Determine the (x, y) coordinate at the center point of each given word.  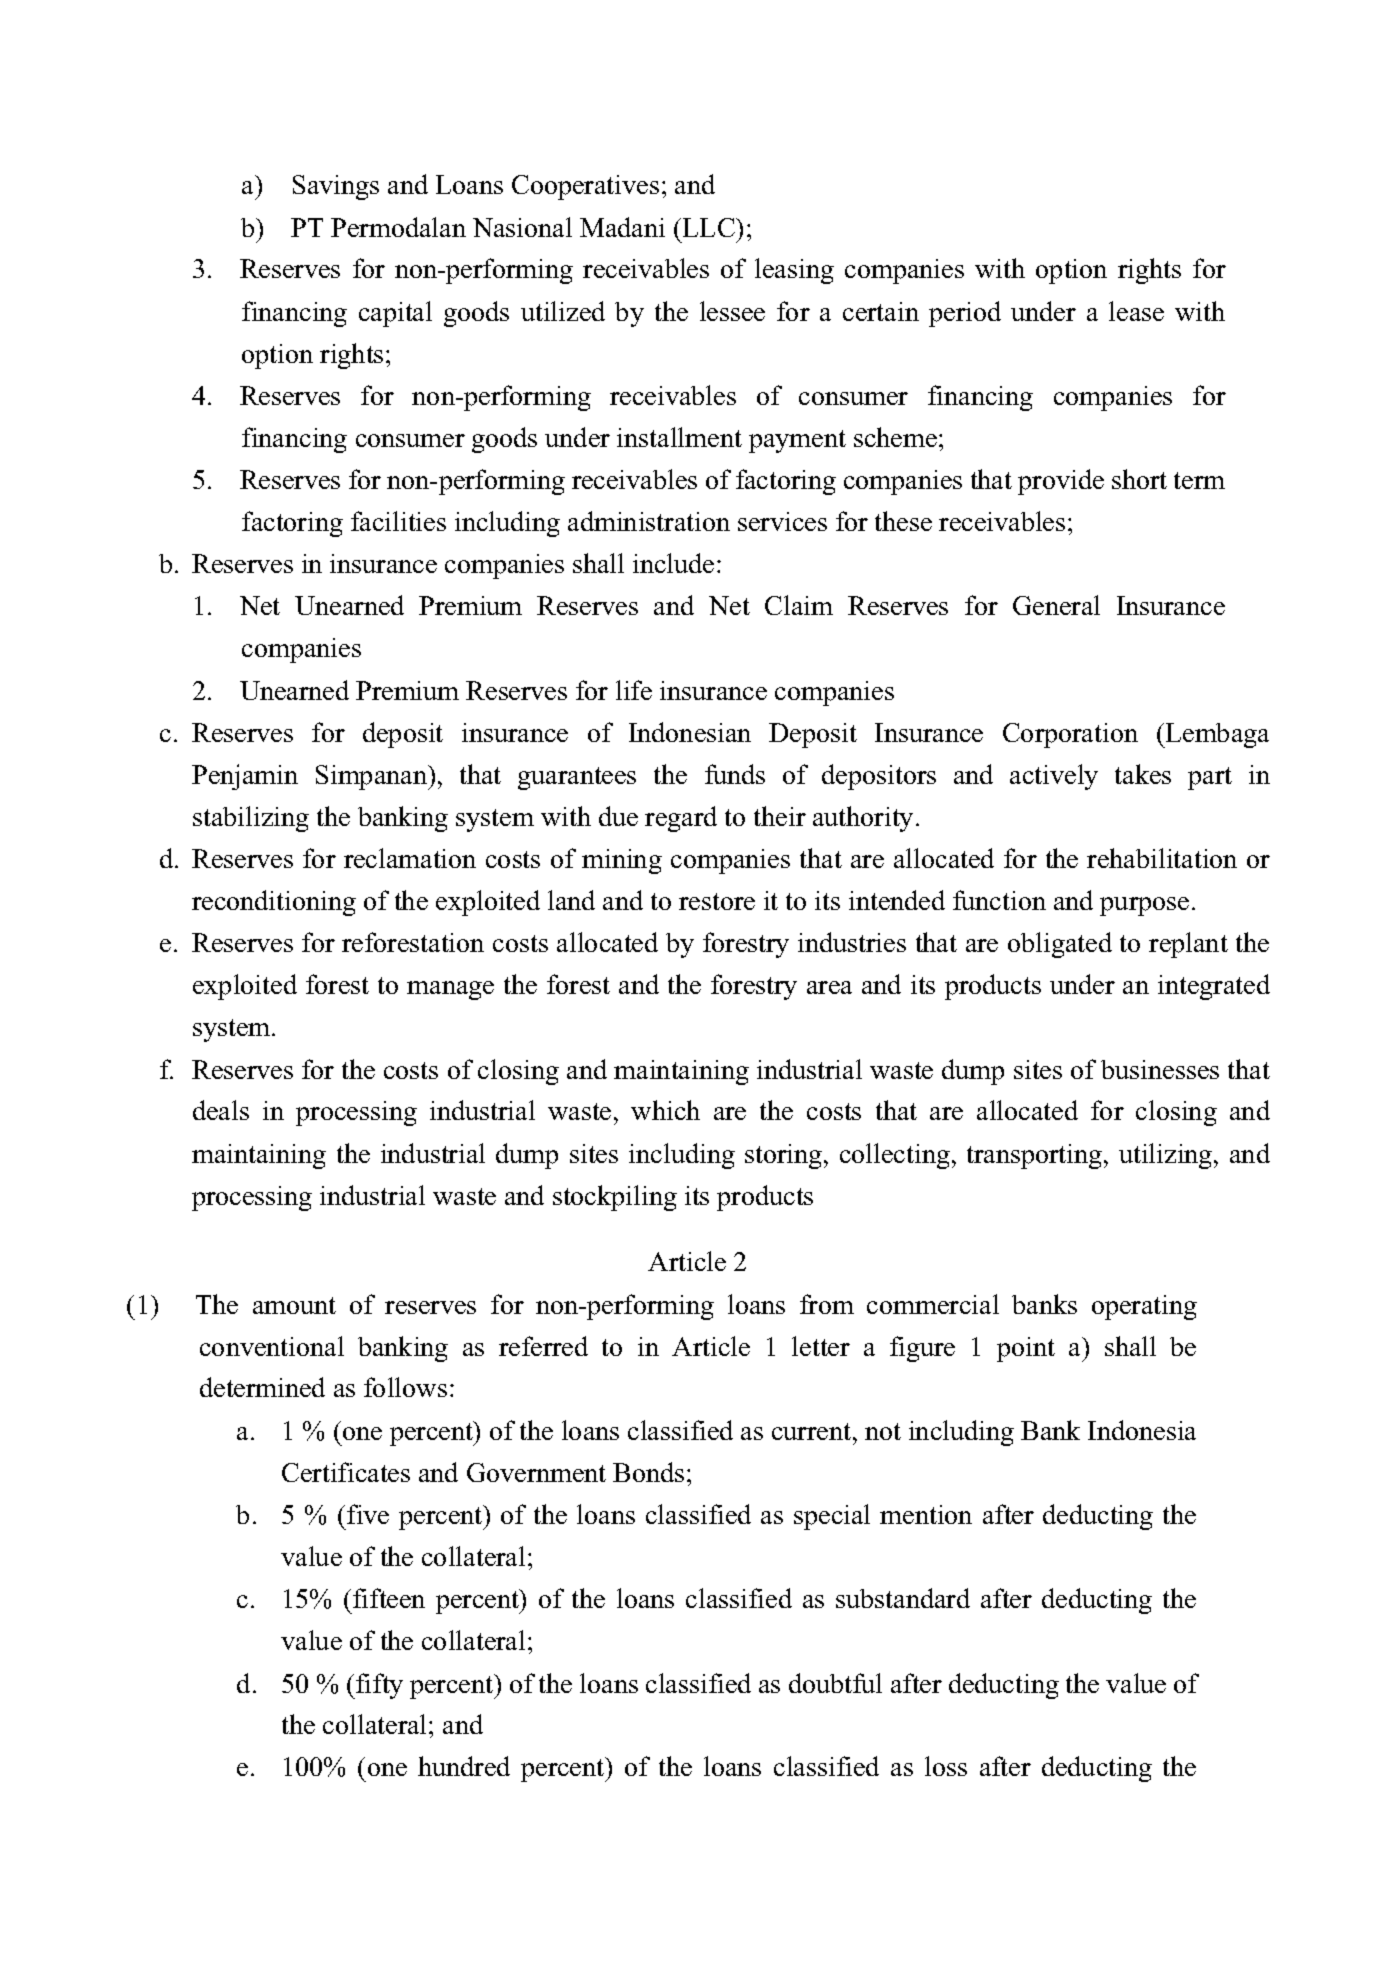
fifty (378, 1686)
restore (717, 901)
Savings (336, 187)
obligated (1060, 945)
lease (1136, 311)
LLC (710, 227)
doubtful (835, 1683)
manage (450, 990)
